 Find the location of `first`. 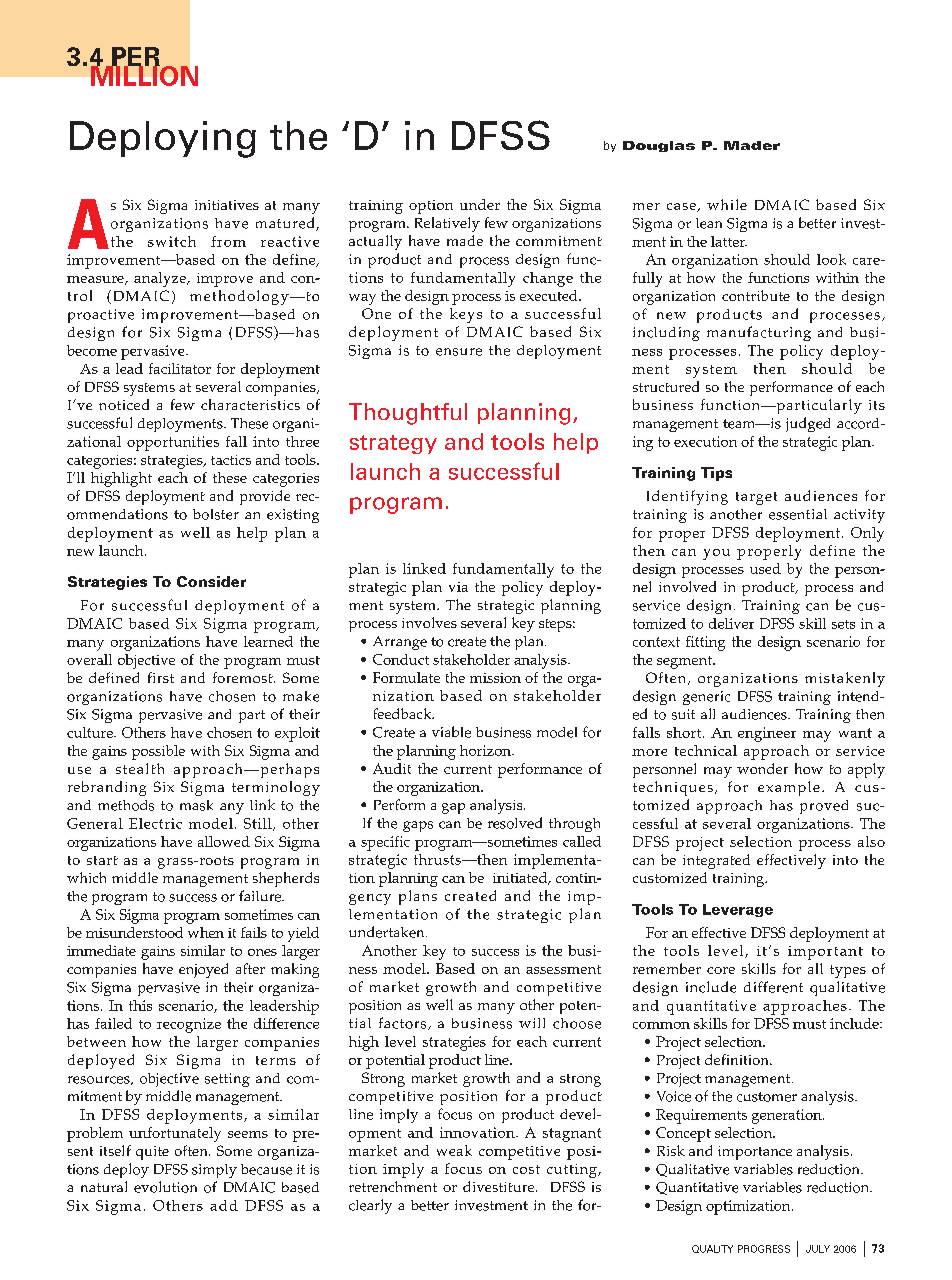

first is located at coordinates (161, 677).
